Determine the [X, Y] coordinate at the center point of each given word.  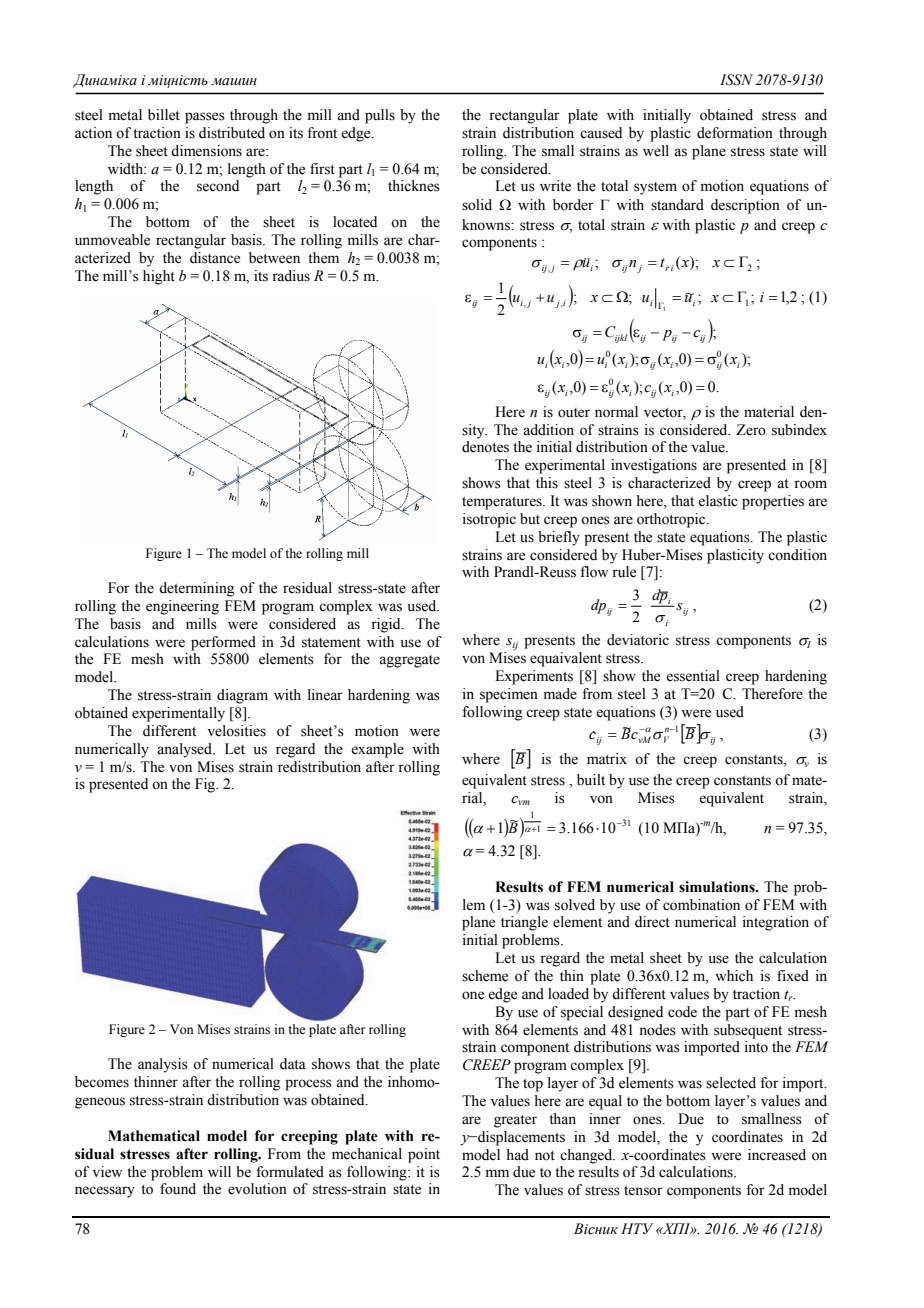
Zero [751, 430]
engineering [182, 607]
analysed [185, 750]
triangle [524, 923]
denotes [485, 447]
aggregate [409, 661]
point [424, 1155]
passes [205, 118]
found [178, 1189]
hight [159, 277]
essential [693, 676]
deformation [735, 133]
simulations [718, 887]
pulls [380, 116]
